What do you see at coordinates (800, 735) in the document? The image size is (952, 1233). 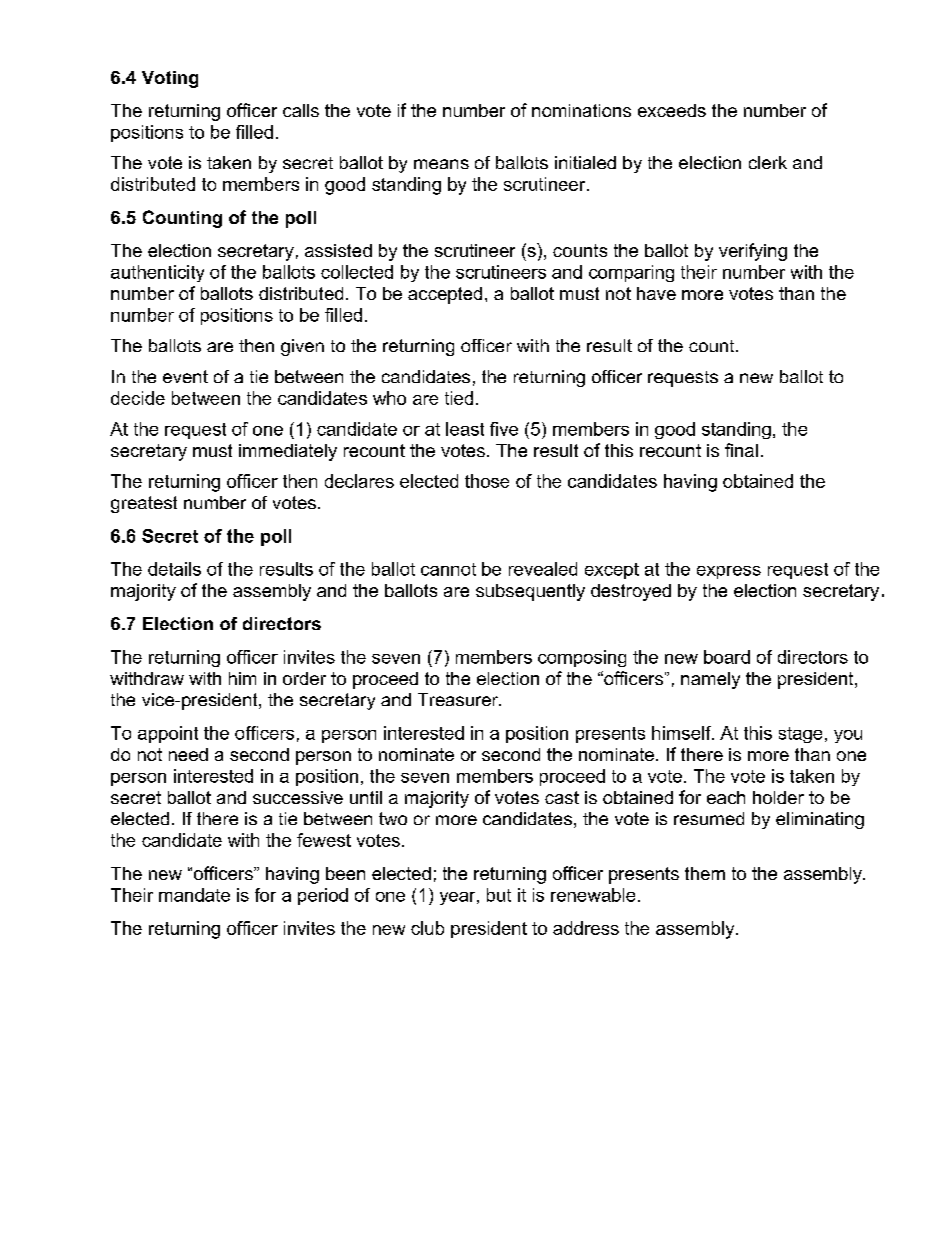 I see `stage` at bounding box center [800, 735].
